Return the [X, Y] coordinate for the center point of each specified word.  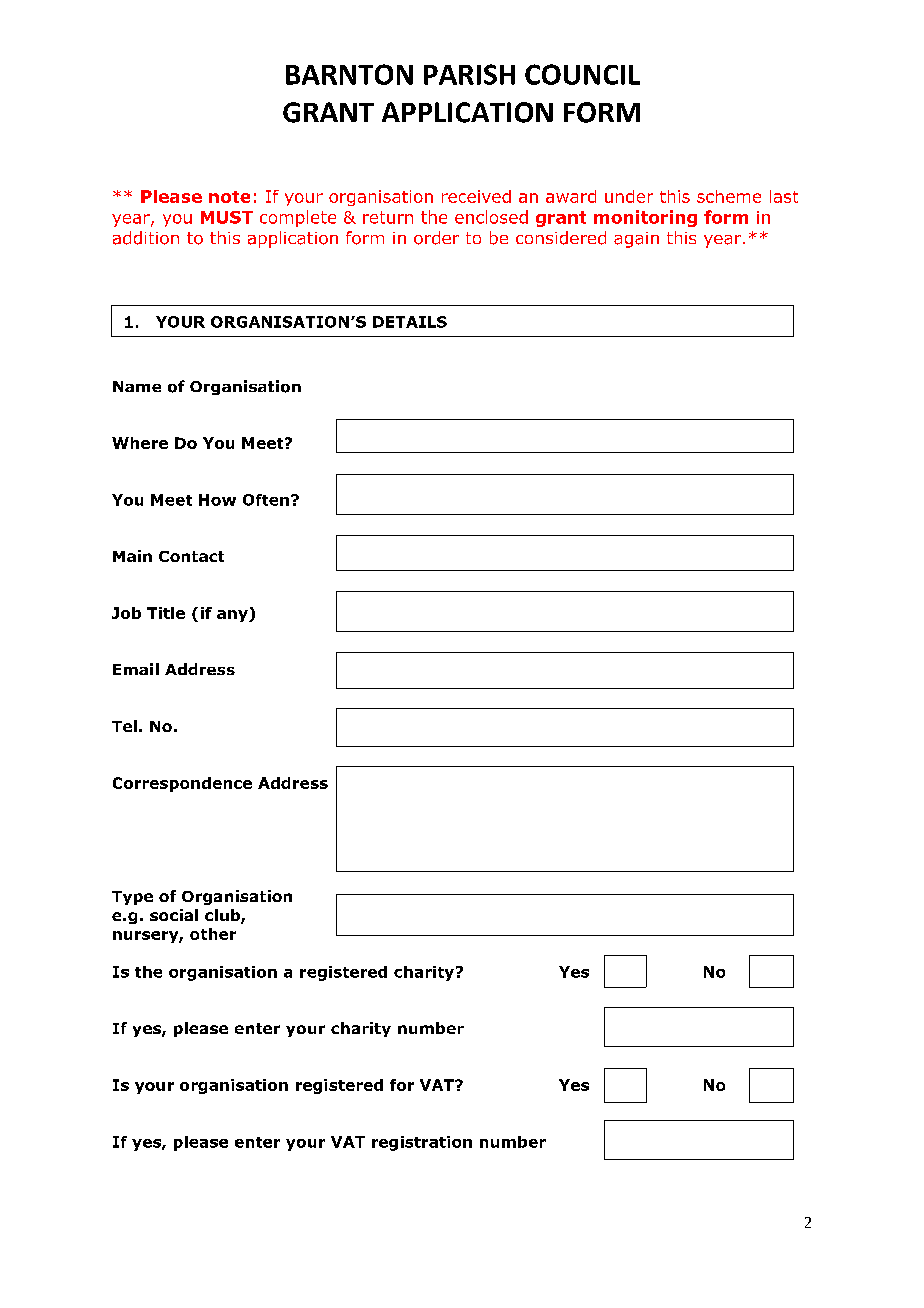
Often [266, 500]
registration [422, 1143]
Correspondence [182, 784]
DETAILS [410, 322]
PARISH [469, 74]
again [636, 240]
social [174, 915]
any [233, 616]
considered [561, 238]
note [229, 197]
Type [132, 898]
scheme [729, 196]
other [213, 934]
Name [137, 386]
